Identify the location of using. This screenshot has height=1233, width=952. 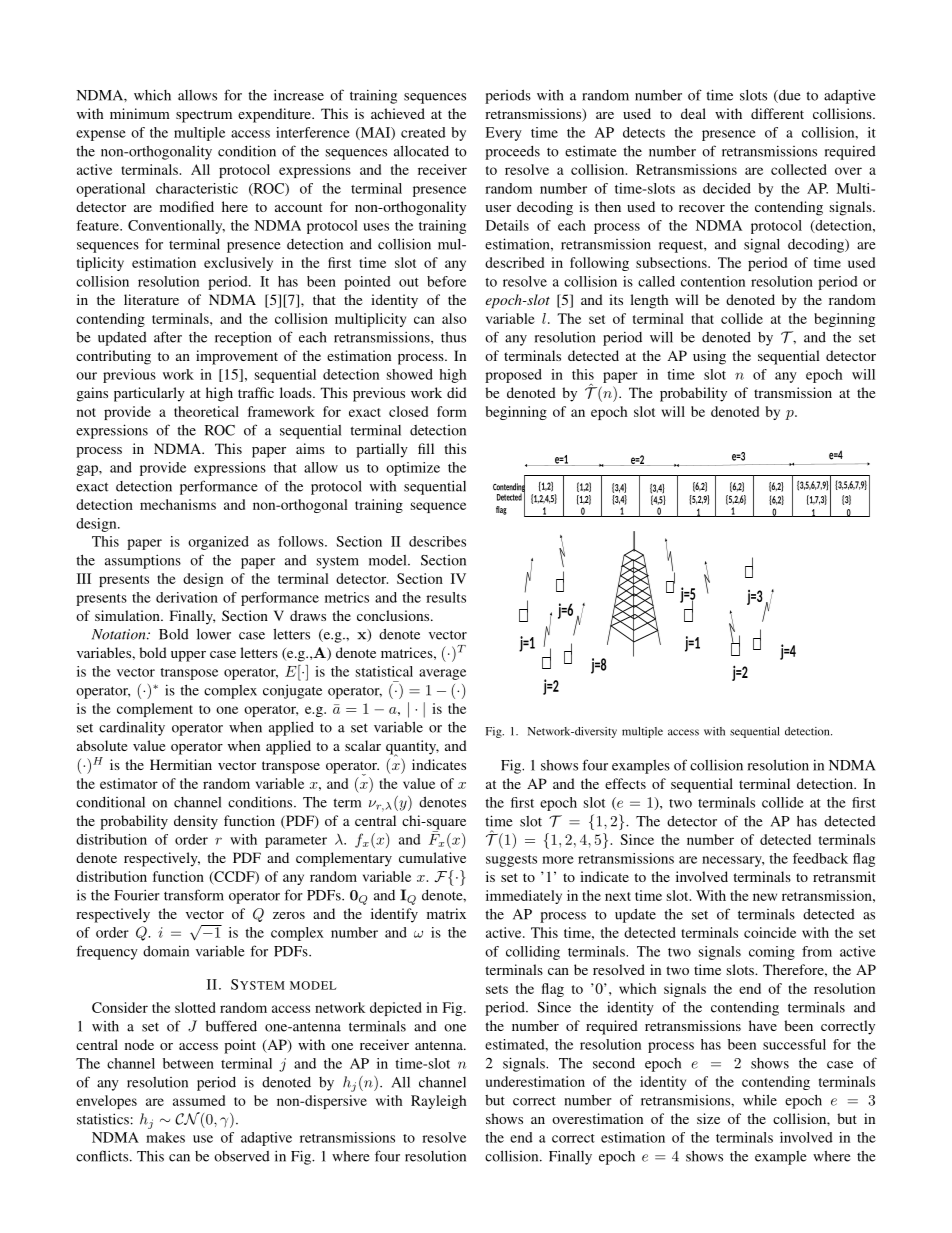
(709, 357).
